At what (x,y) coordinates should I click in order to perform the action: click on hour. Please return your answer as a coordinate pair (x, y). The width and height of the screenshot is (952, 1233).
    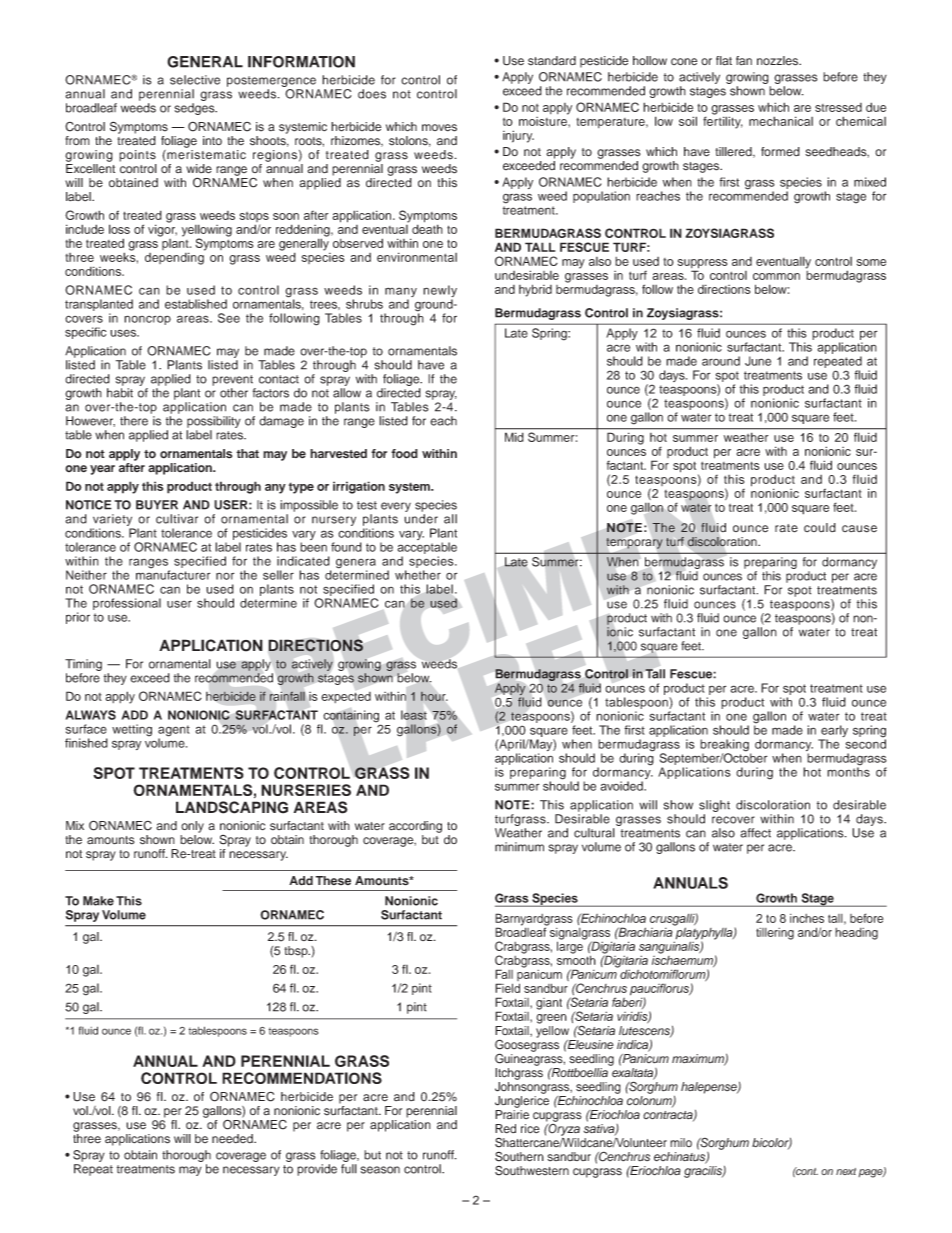
    Looking at the image, I should click on (434, 696).
